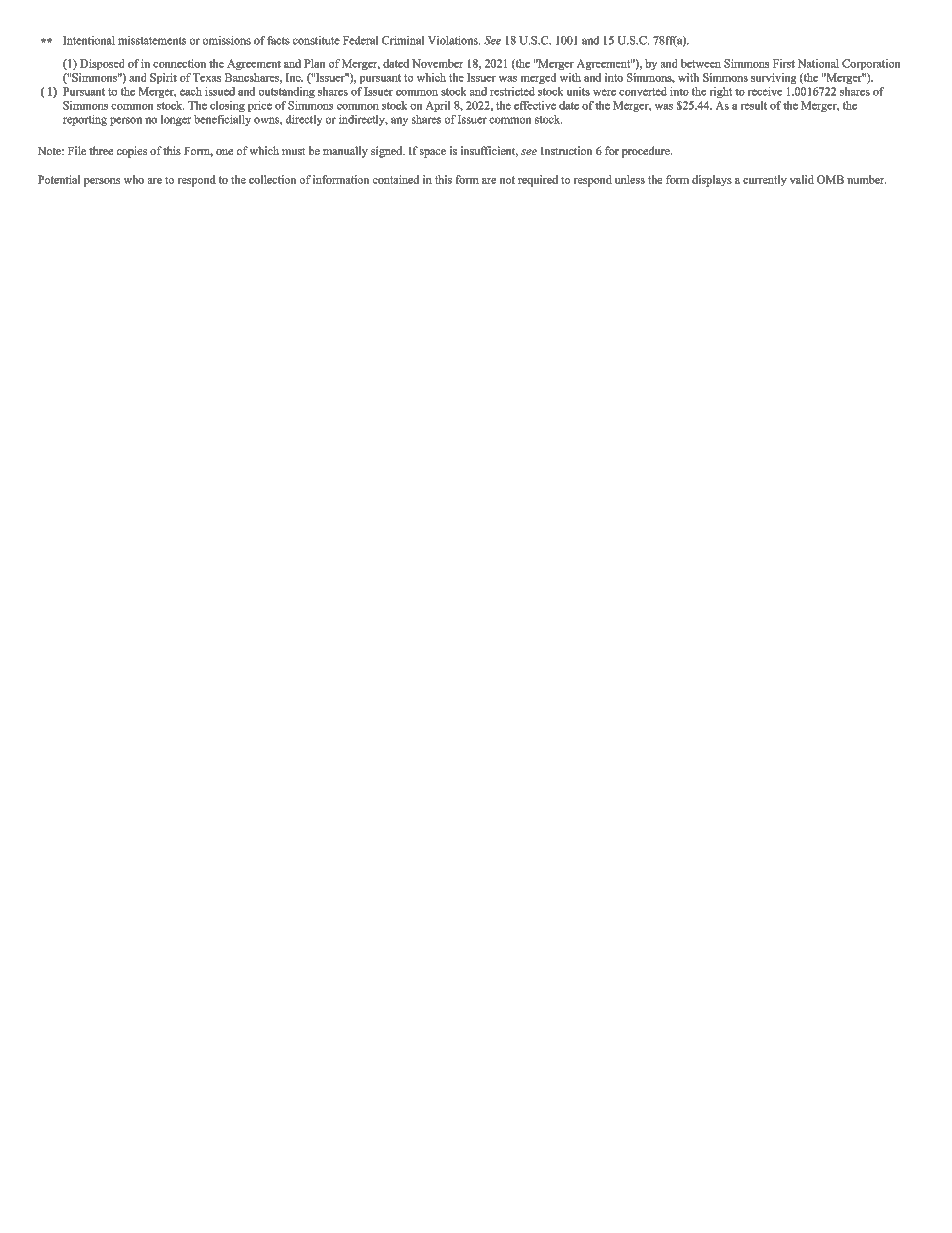 The width and height of the image is (952, 1233). I want to click on Violations, so click(454, 40).
